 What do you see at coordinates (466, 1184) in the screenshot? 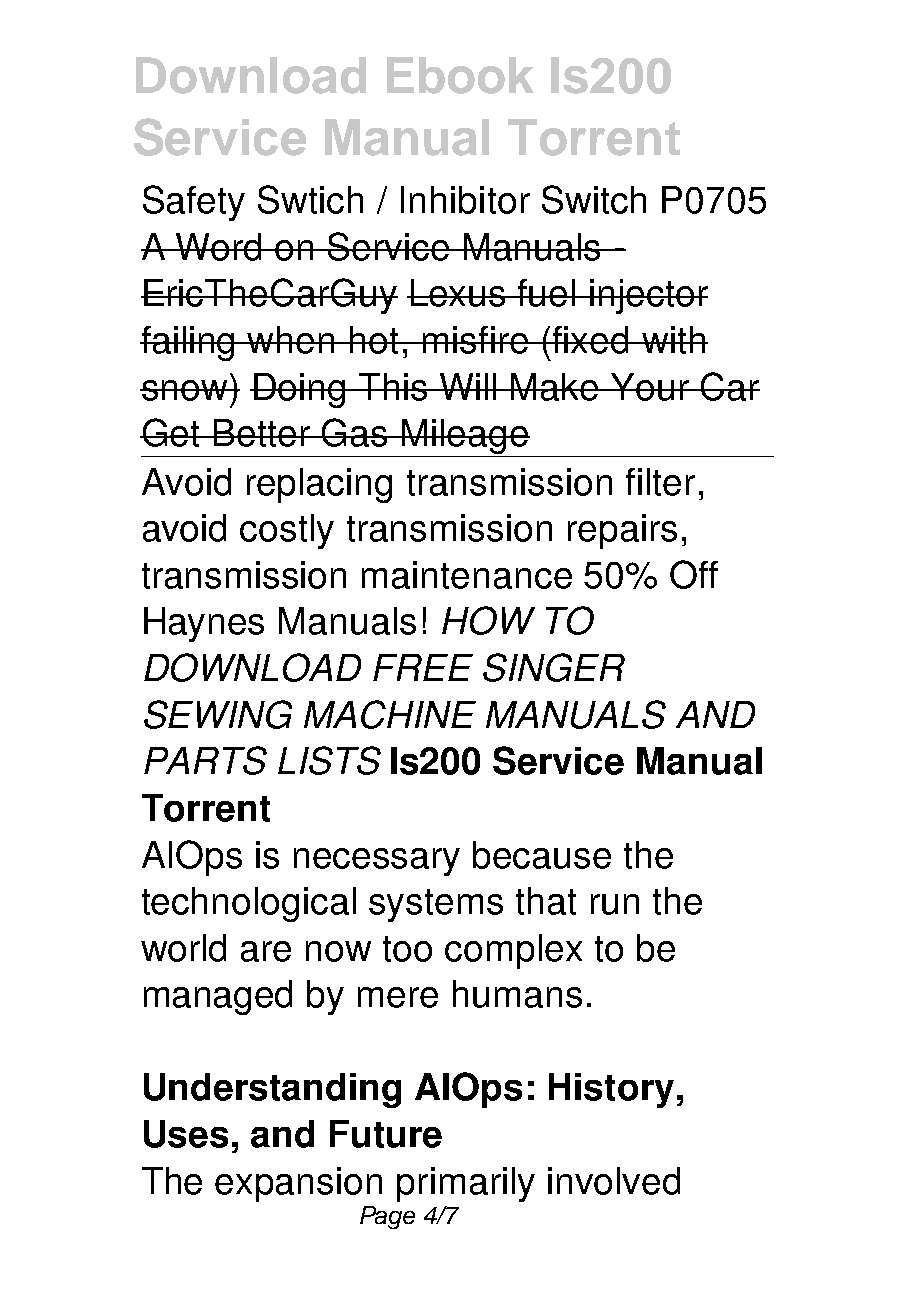
I see `primarily` at bounding box center [466, 1184].
